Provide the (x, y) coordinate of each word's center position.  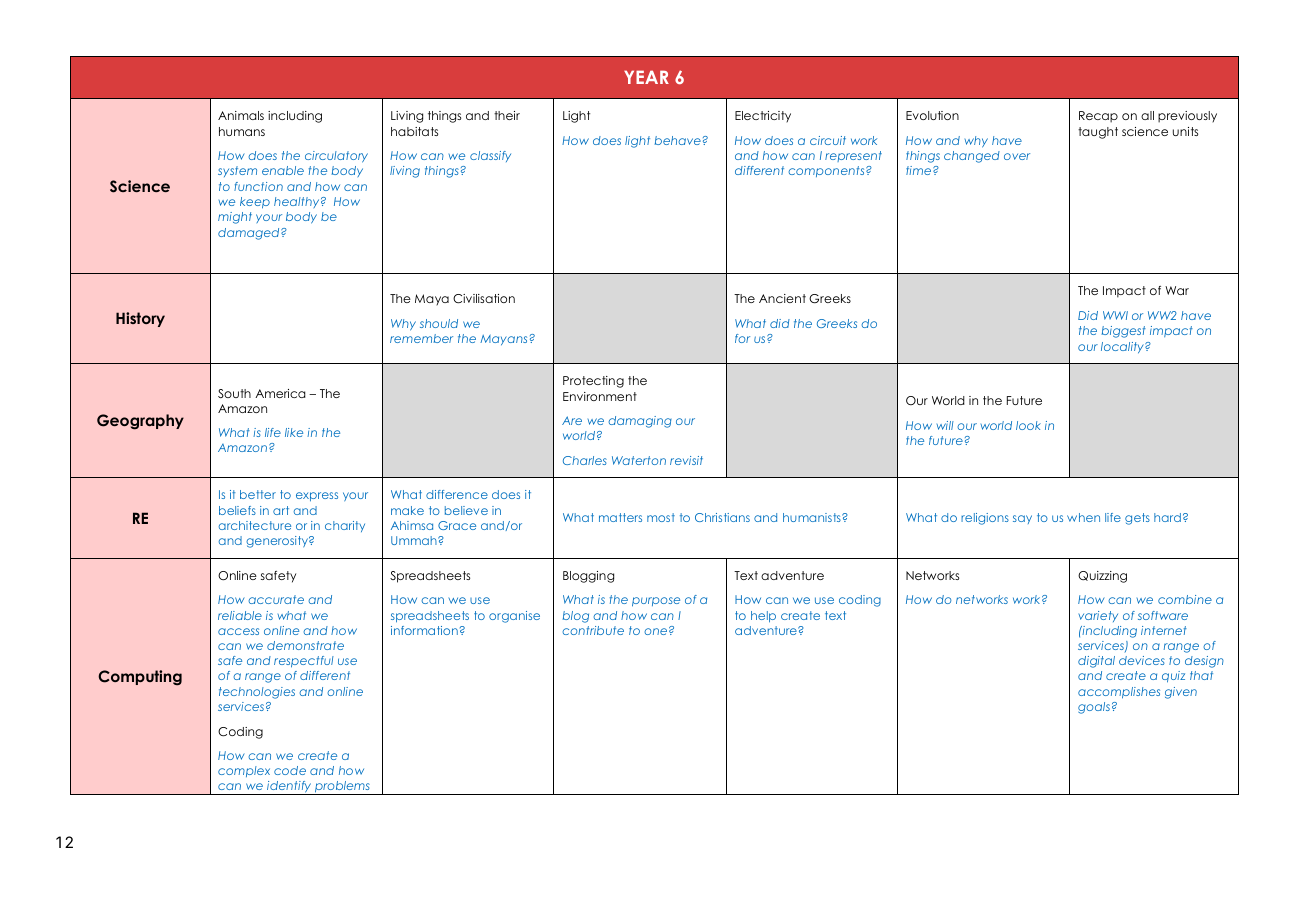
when (1083, 517)
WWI (1115, 315)
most (661, 517)
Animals (241, 115)
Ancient (782, 298)
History (140, 319)
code (290, 770)
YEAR (646, 77)
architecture (255, 525)
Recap (1098, 117)
